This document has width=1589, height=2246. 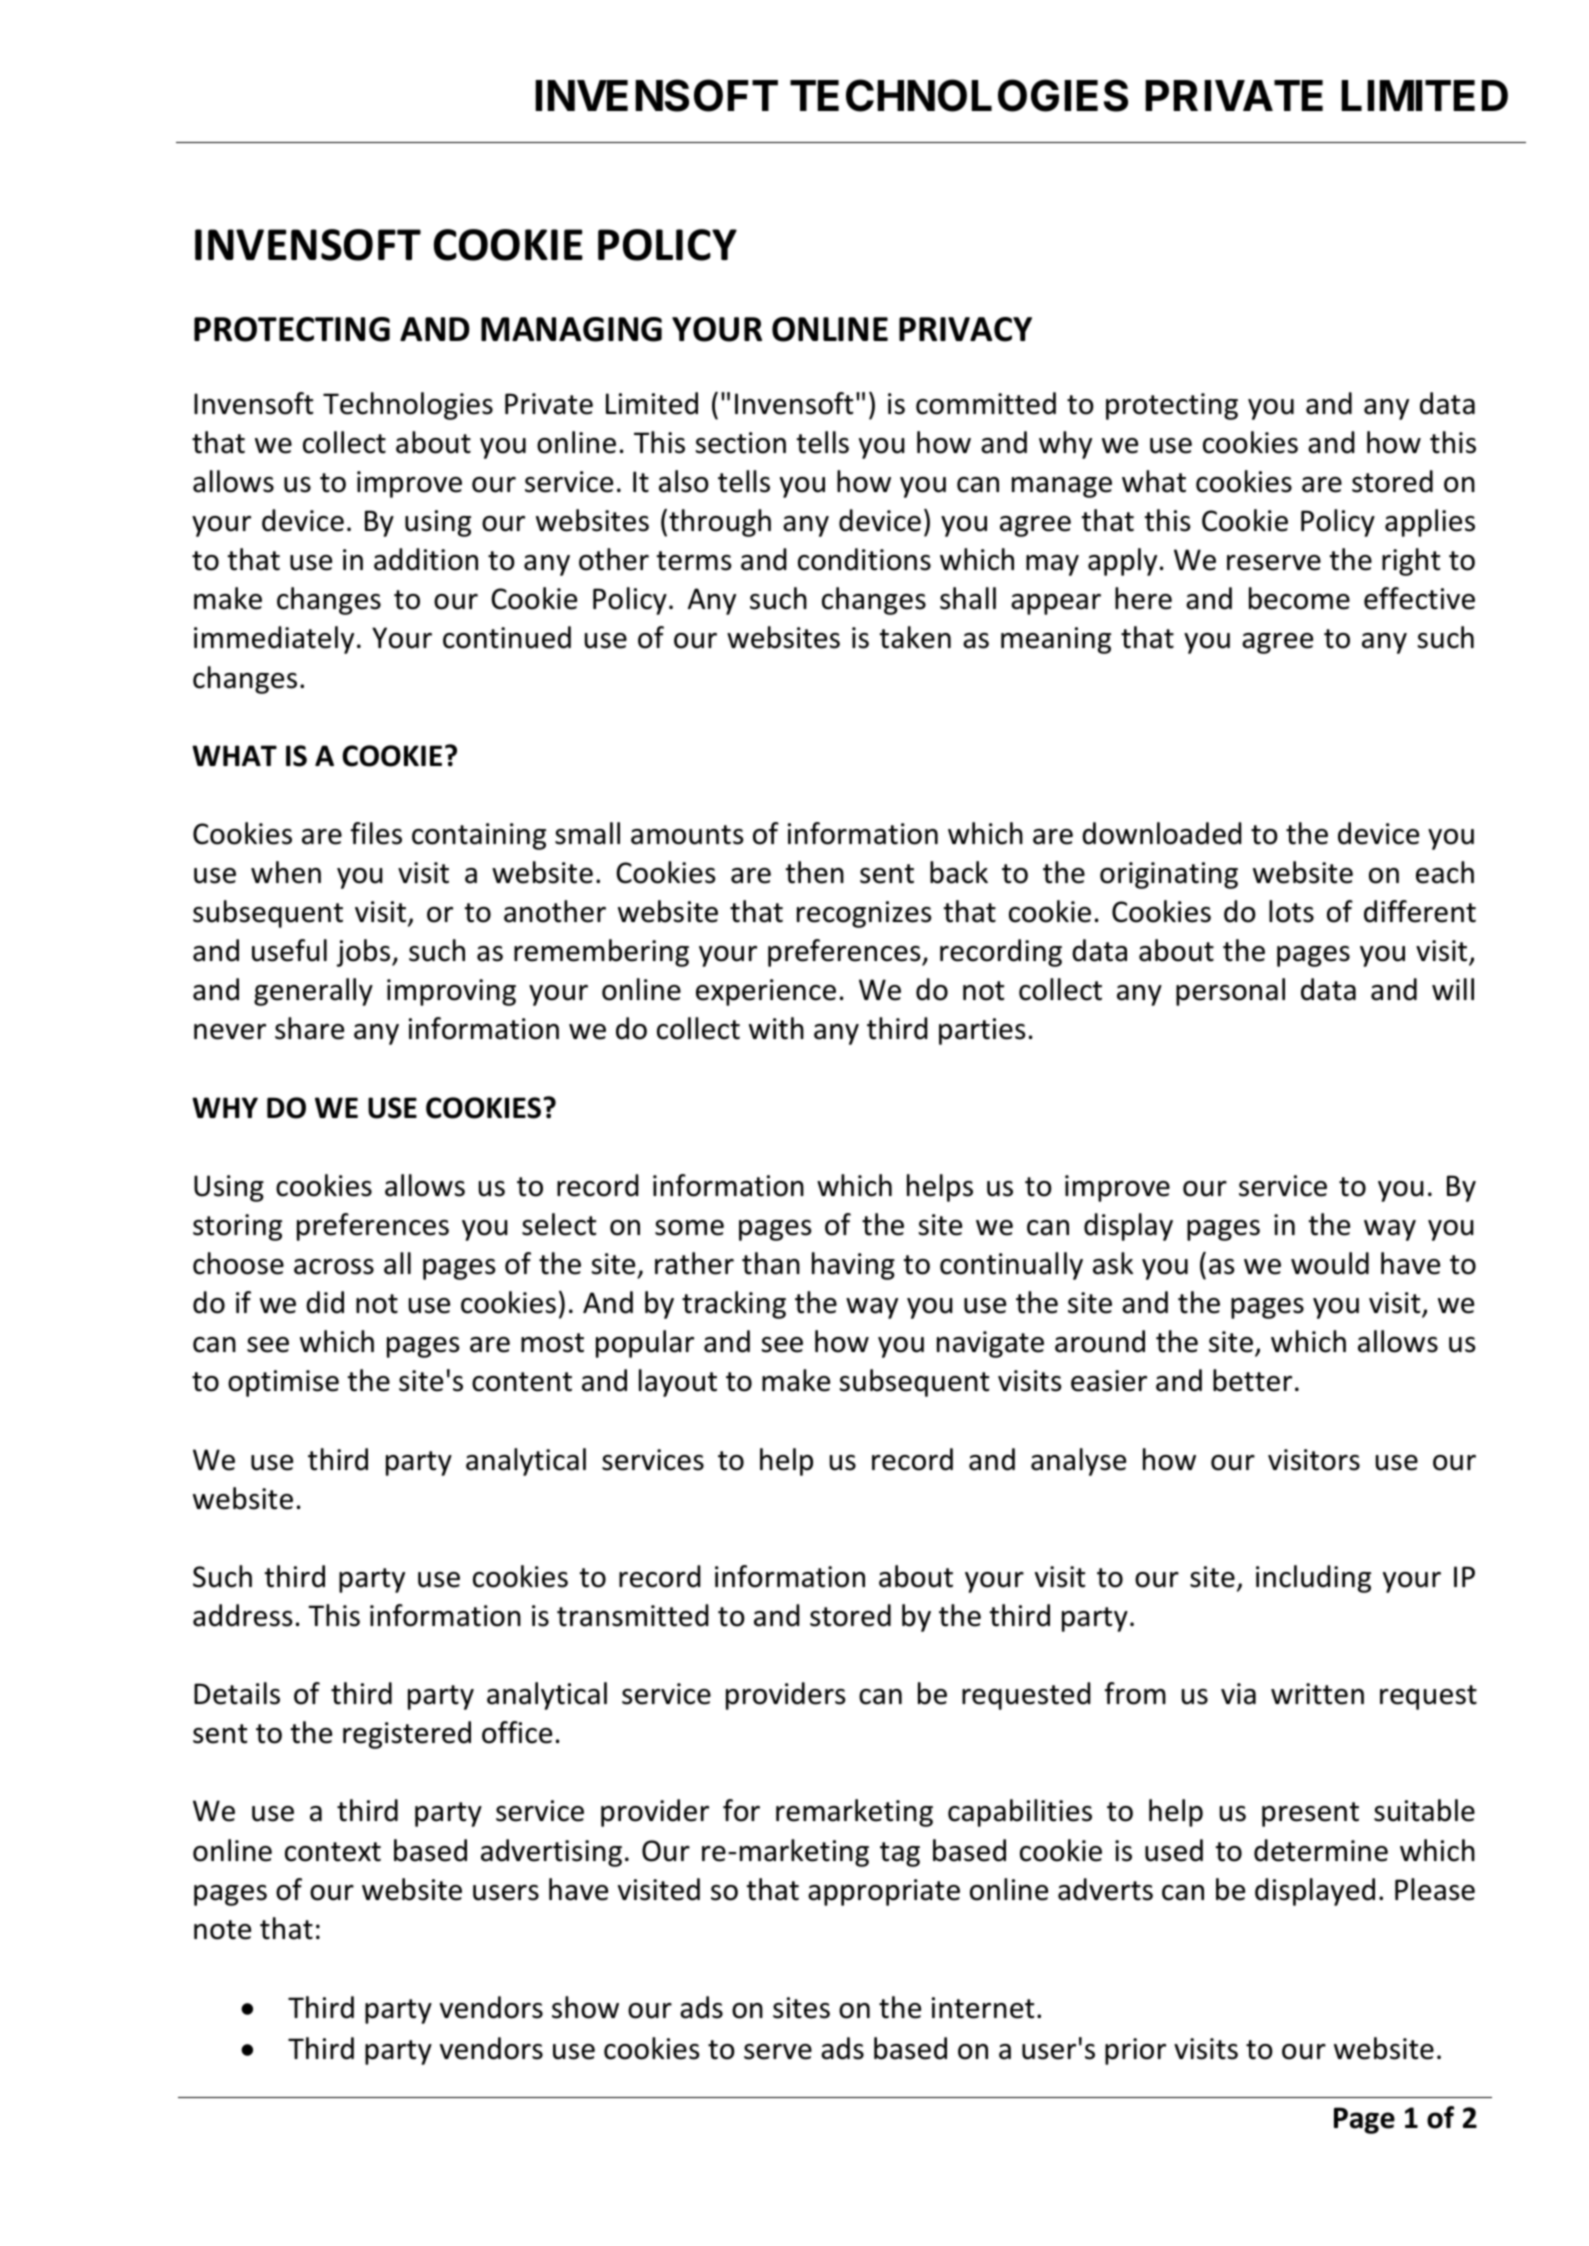 What do you see at coordinates (222, 1930) in the document?
I see `note` at bounding box center [222, 1930].
